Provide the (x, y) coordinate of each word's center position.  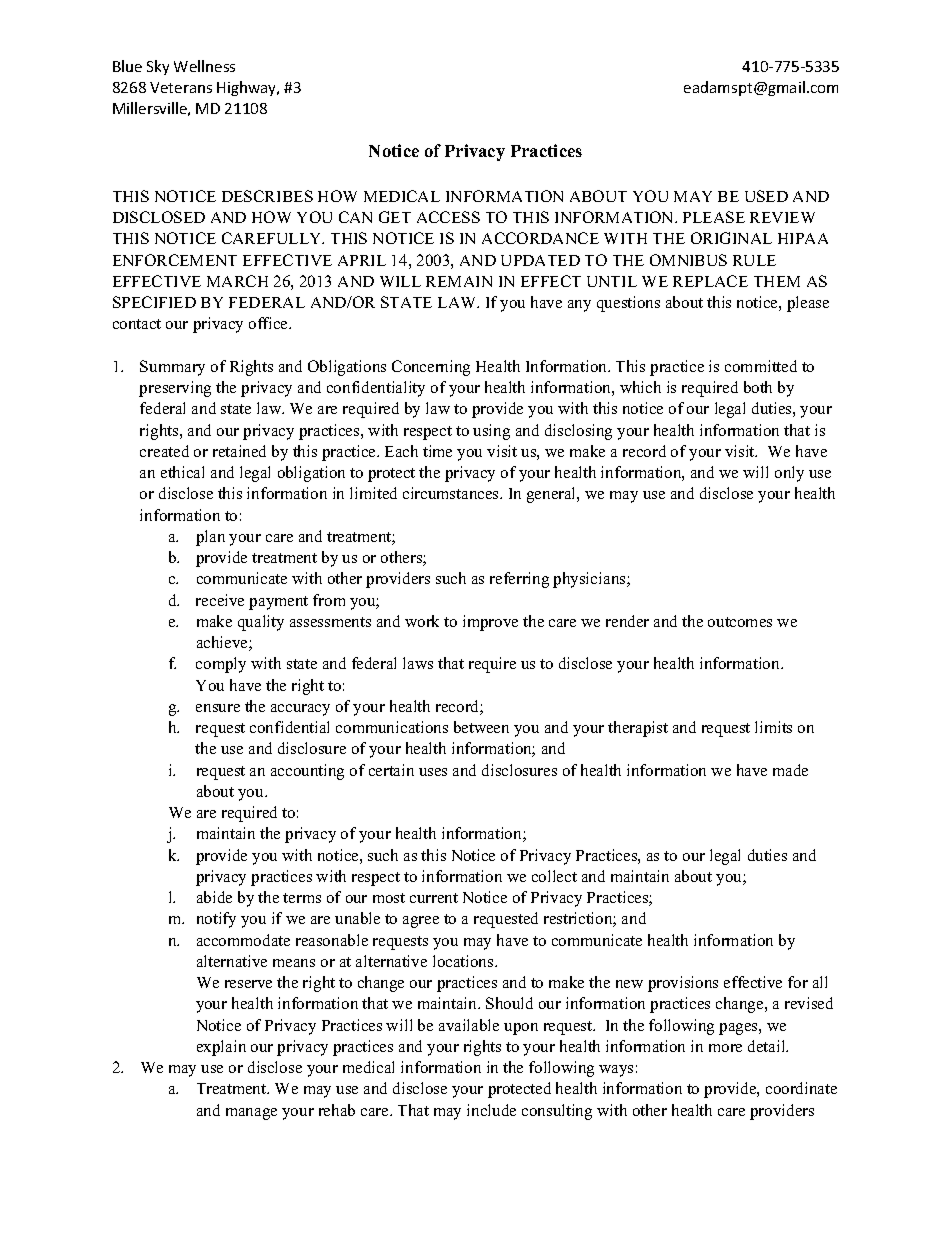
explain (221, 1048)
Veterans (181, 87)
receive (220, 600)
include (491, 1110)
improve (490, 623)
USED (766, 196)
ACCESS (448, 217)
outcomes (740, 622)
